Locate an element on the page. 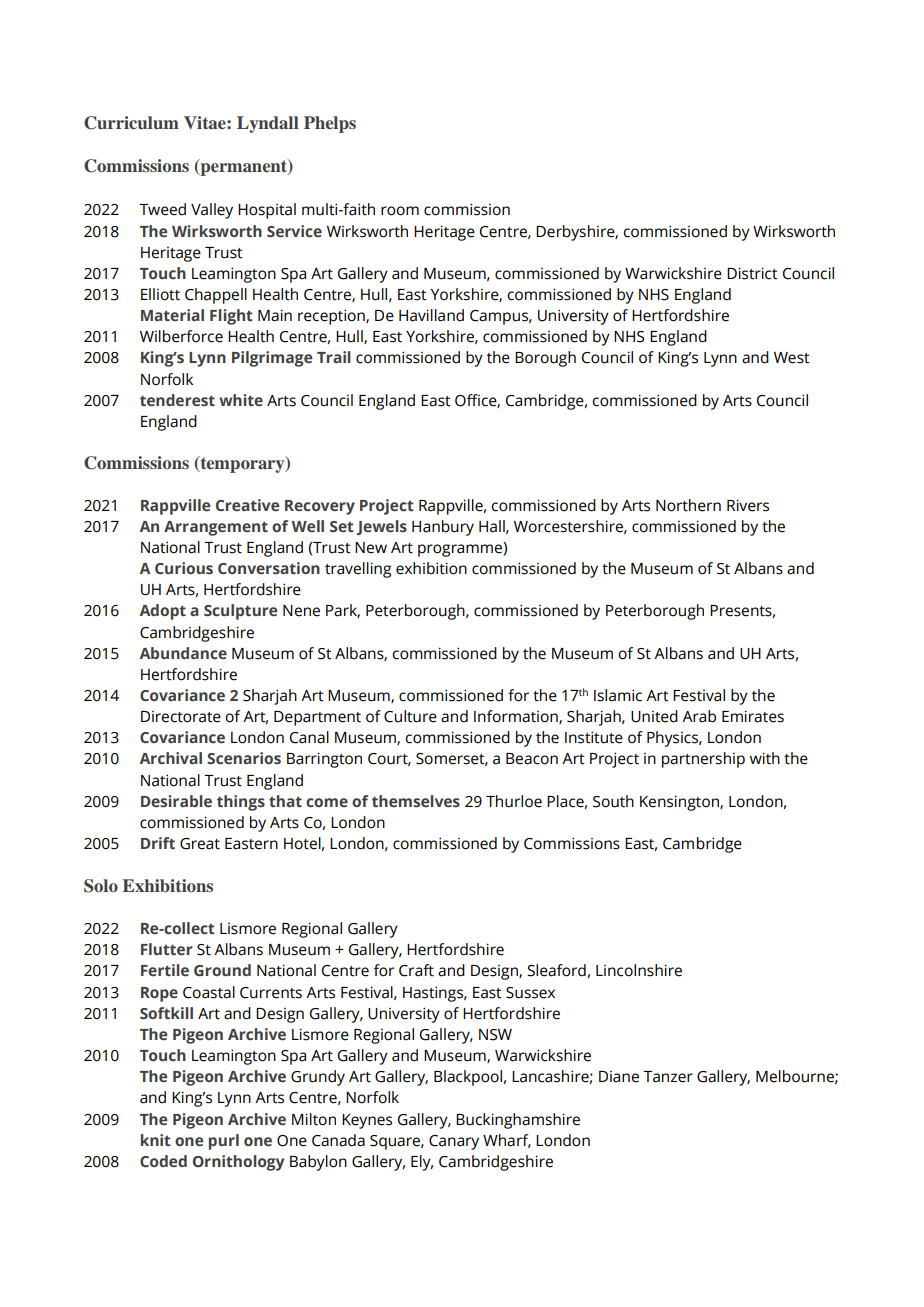 This image has height=1307, width=924. District is located at coordinates (752, 273).
